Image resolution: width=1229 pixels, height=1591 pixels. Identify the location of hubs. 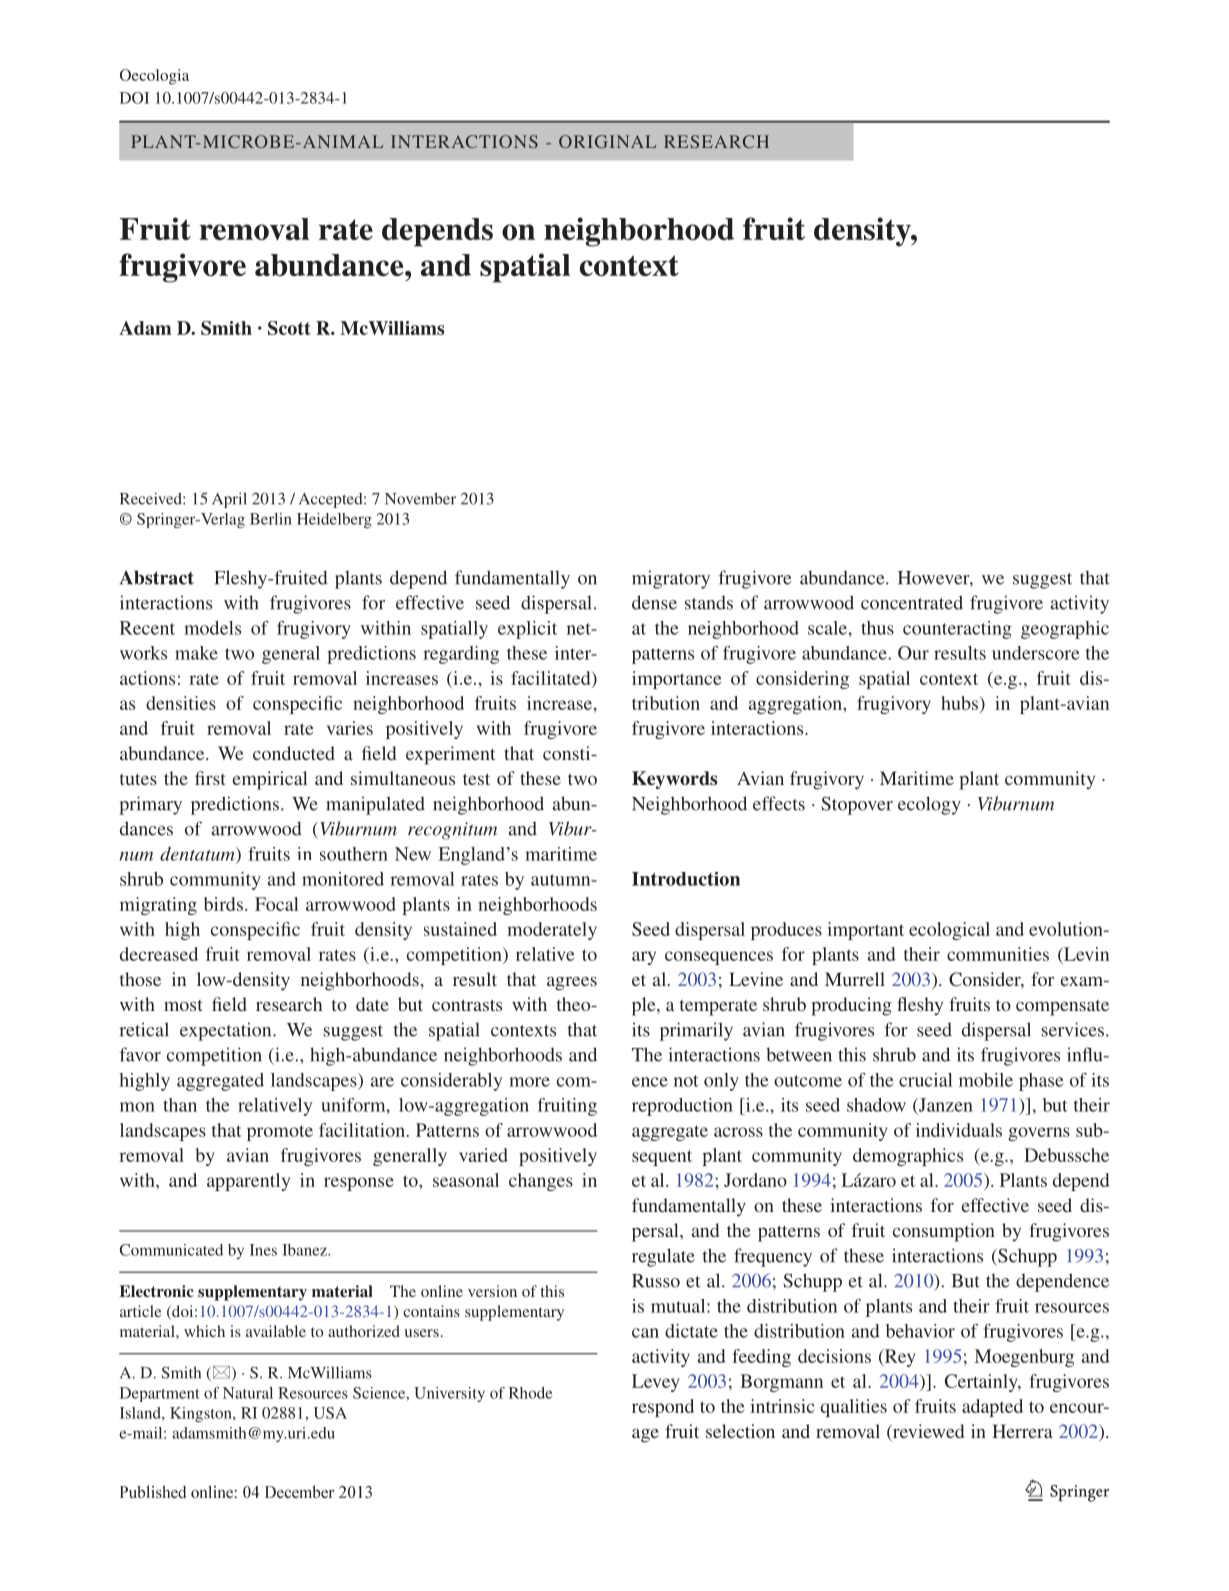
(960, 703).
